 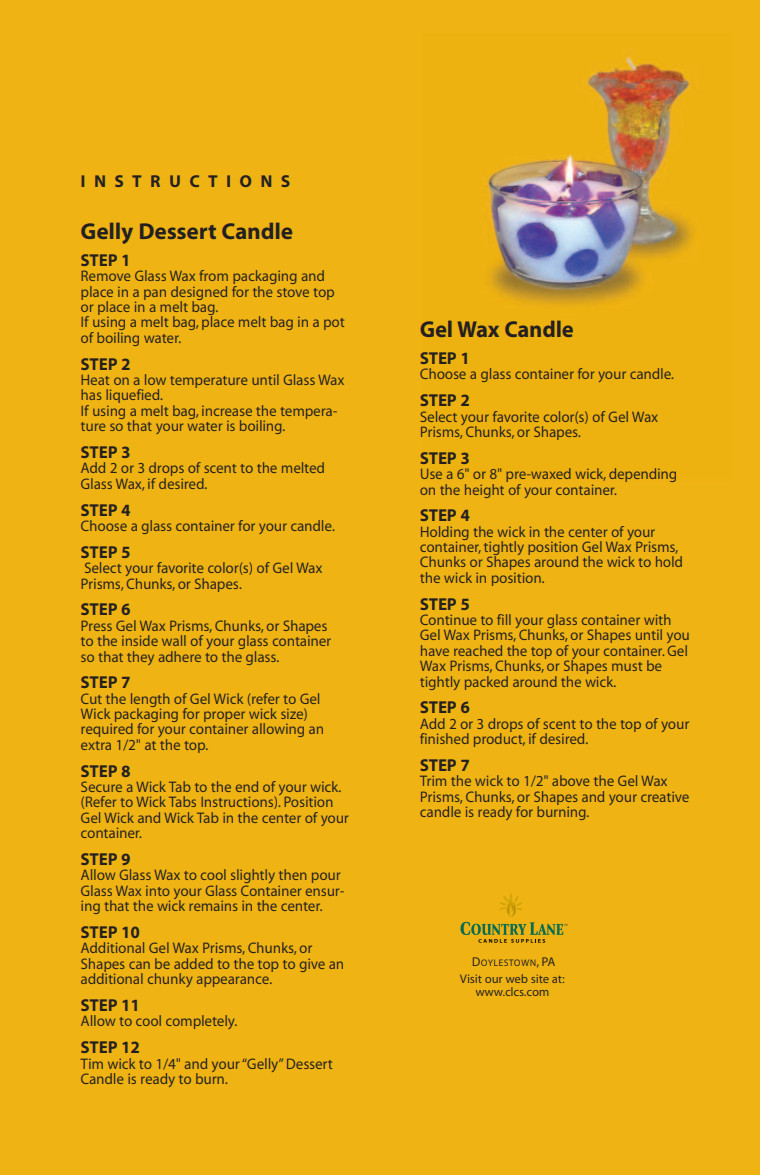 What do you see at coordinates (227, 411) in the image?
I see `increase` at bounding box center [227, 411].
